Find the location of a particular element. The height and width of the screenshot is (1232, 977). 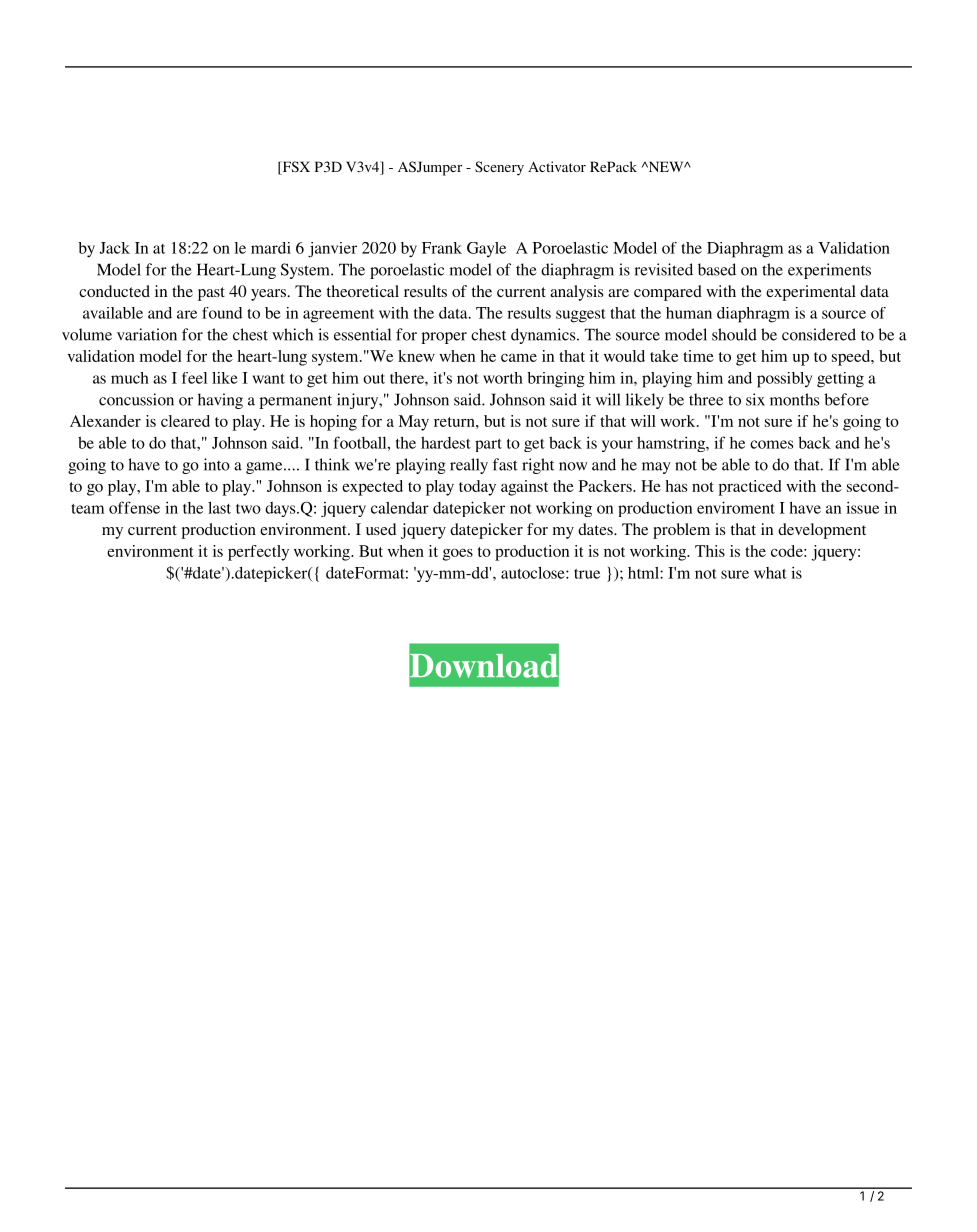

possibly is located at coordinates (784, 380).
